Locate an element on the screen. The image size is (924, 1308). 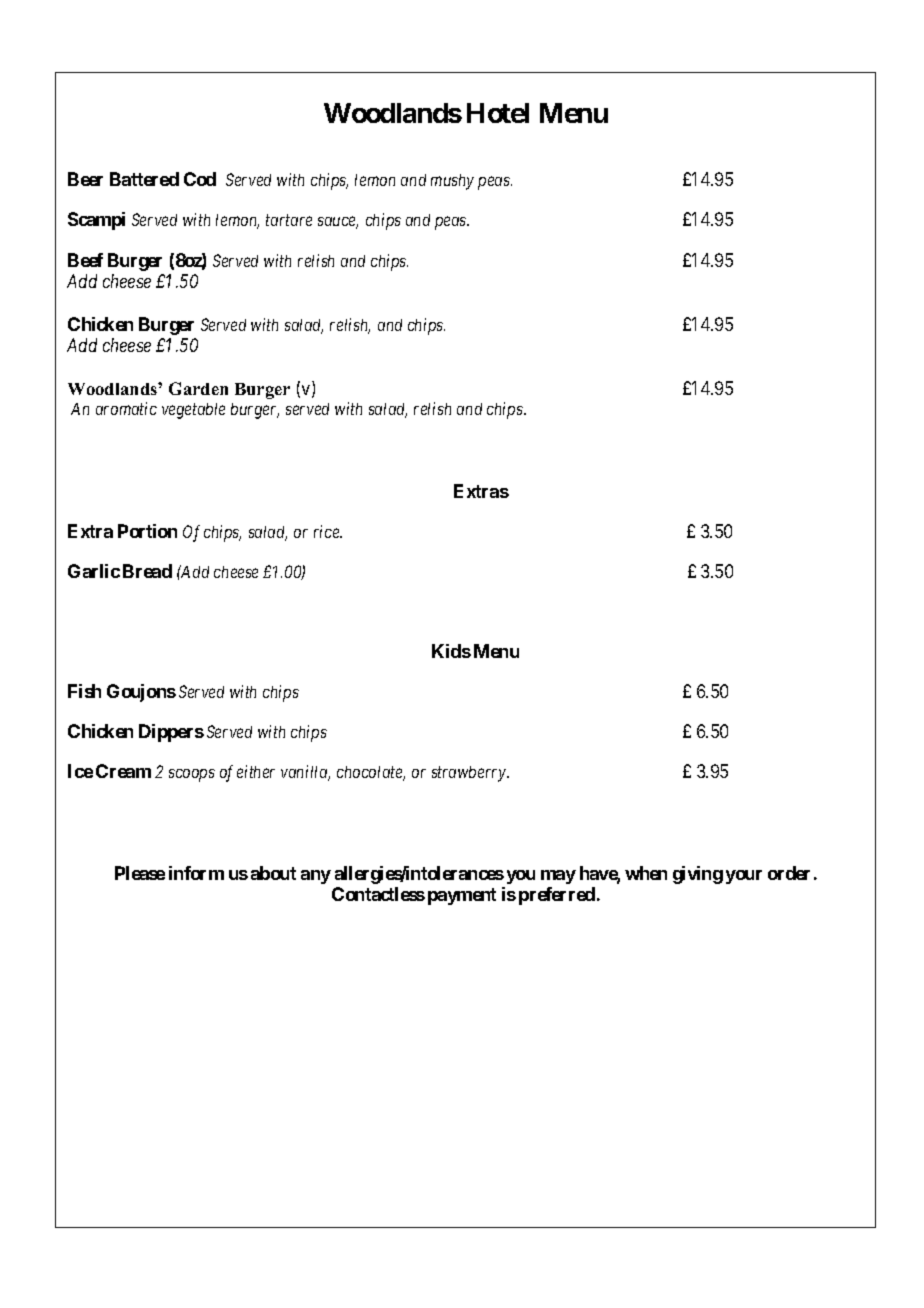
Please is located at coordinates (140, 873).
